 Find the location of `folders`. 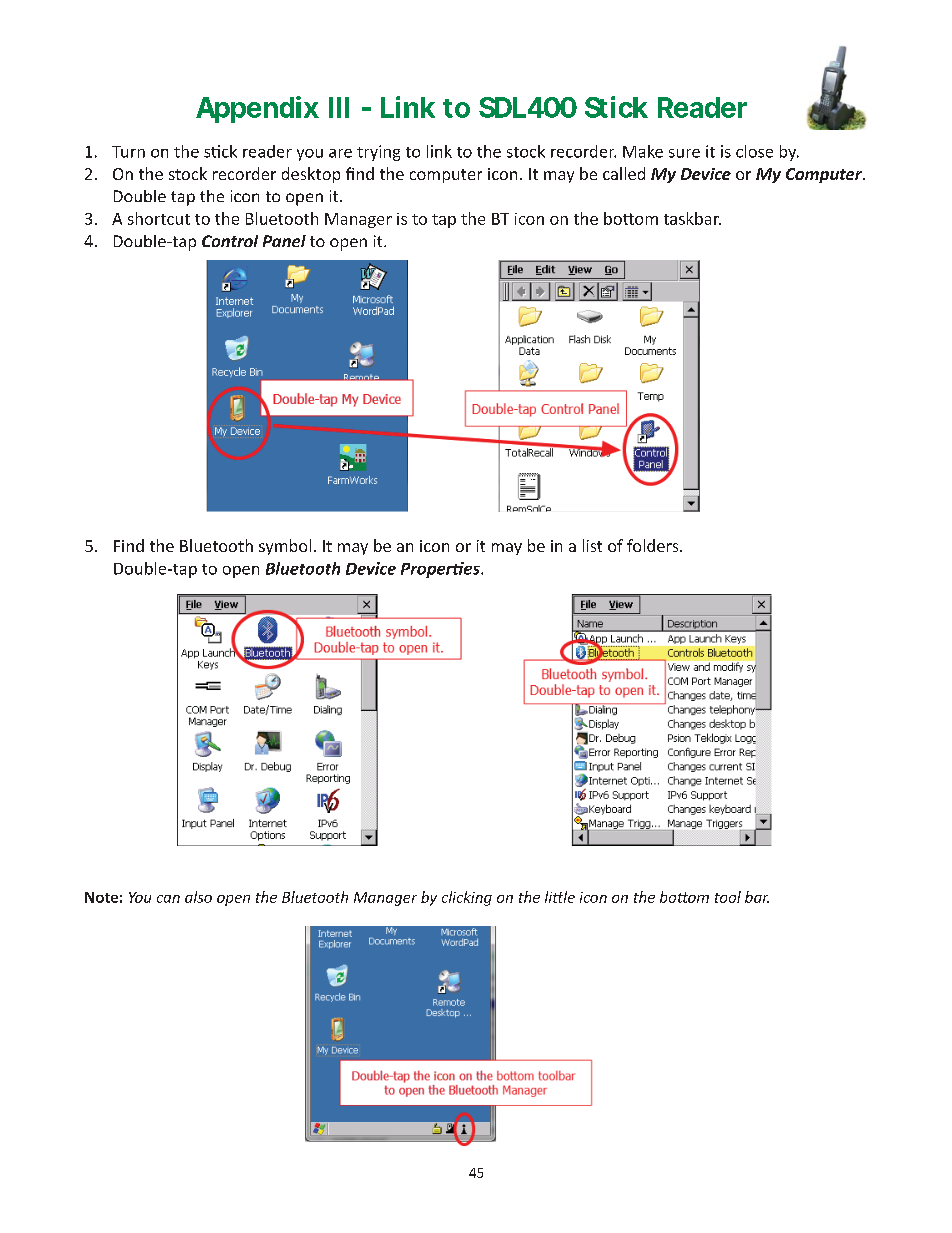

folders is located at coordinates (654, 545).
